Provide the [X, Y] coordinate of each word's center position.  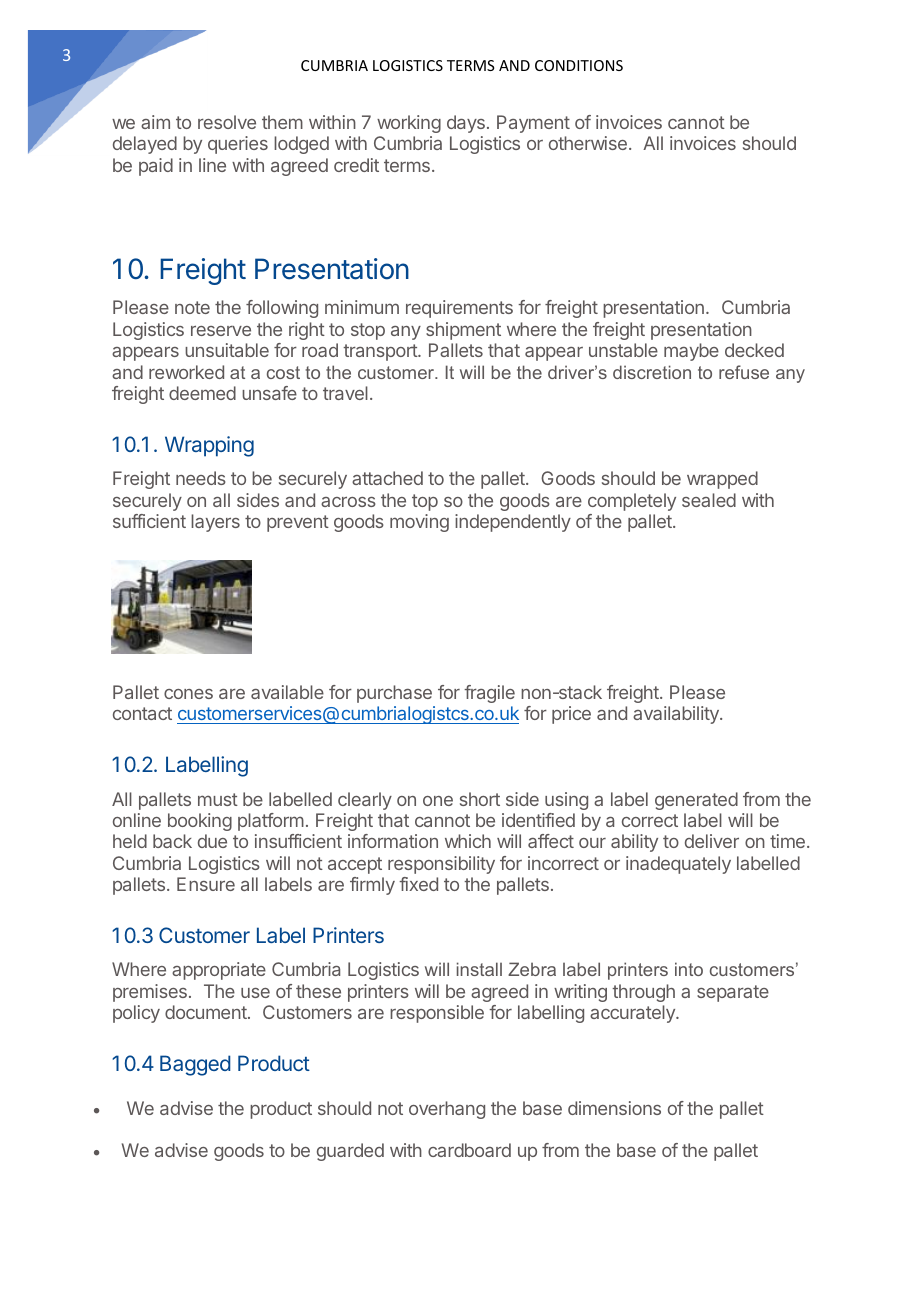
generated [696, 801]
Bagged [195, 1065]
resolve [227, 122]
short [480, 799]
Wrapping [209, 446]
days [466, 124]
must [218, 799]
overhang [447, 1110]
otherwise [588, 143]
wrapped [722, 480]
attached [387, 478]
